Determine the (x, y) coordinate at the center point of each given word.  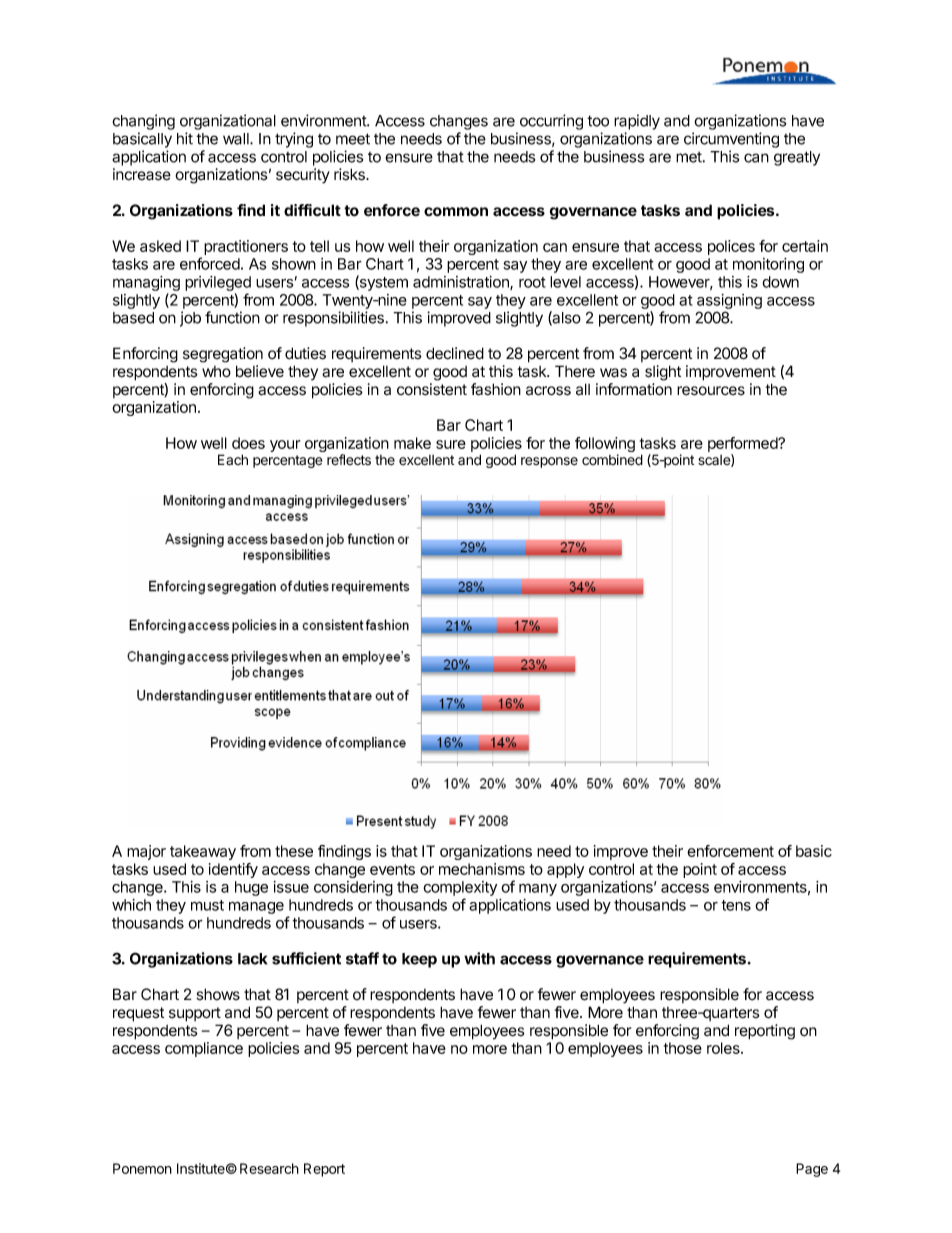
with (479, 958)
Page (812, 1170)
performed (744, 446)
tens (736, 905)
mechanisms (482, 869)
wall (237, 139)
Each (233, 459)
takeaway (203, 852)
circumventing (731, 140)
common (456, 212)
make (412, 443)
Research (269, 1168)
